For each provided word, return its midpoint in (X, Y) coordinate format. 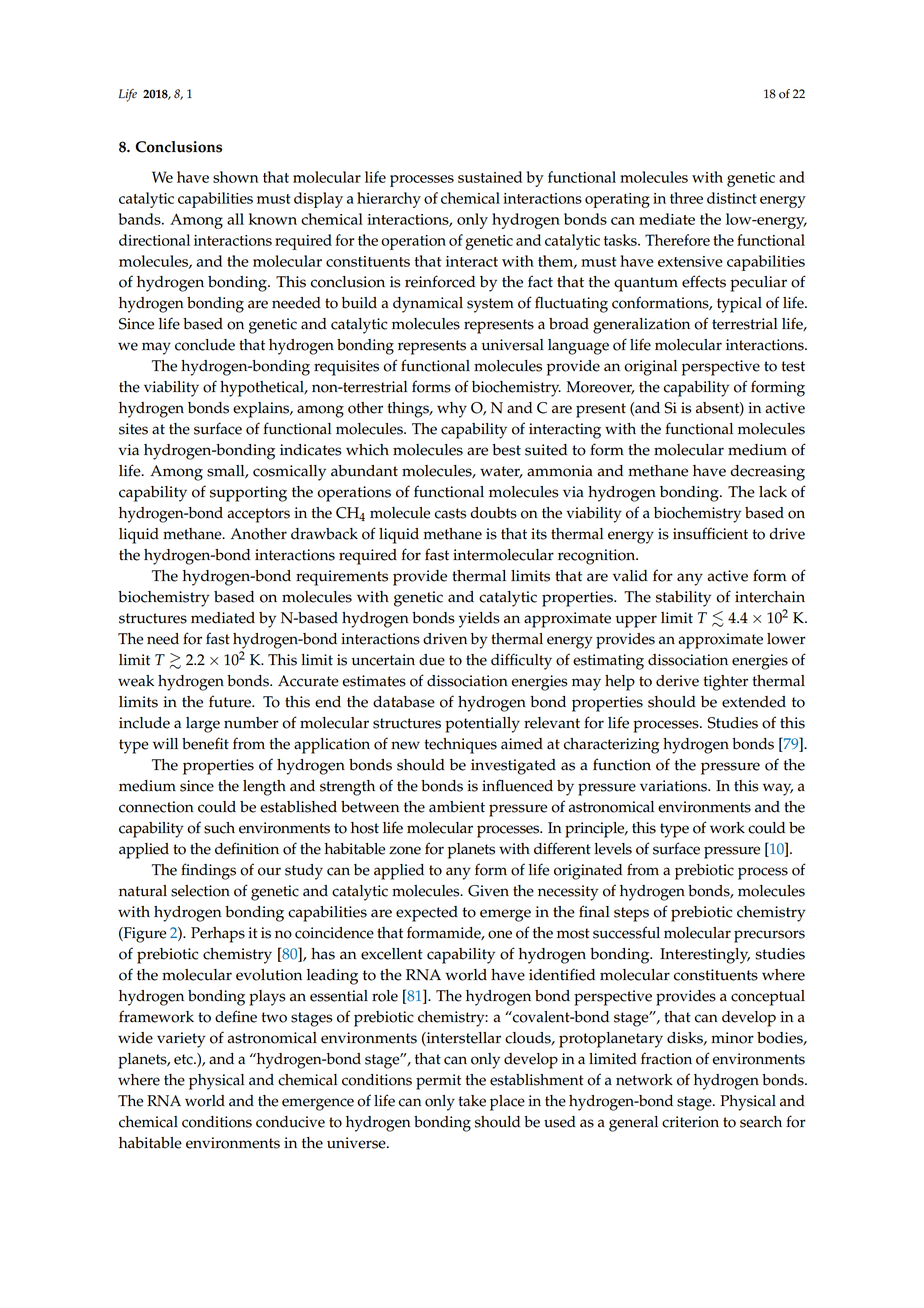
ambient (457, 807)
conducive (290, 1122)
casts (450, 513)
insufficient (710, 533)
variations (674, 786)
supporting (248, 494)
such (219, 828)
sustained (490, 177)
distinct (732, 198)
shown (236, 177)
